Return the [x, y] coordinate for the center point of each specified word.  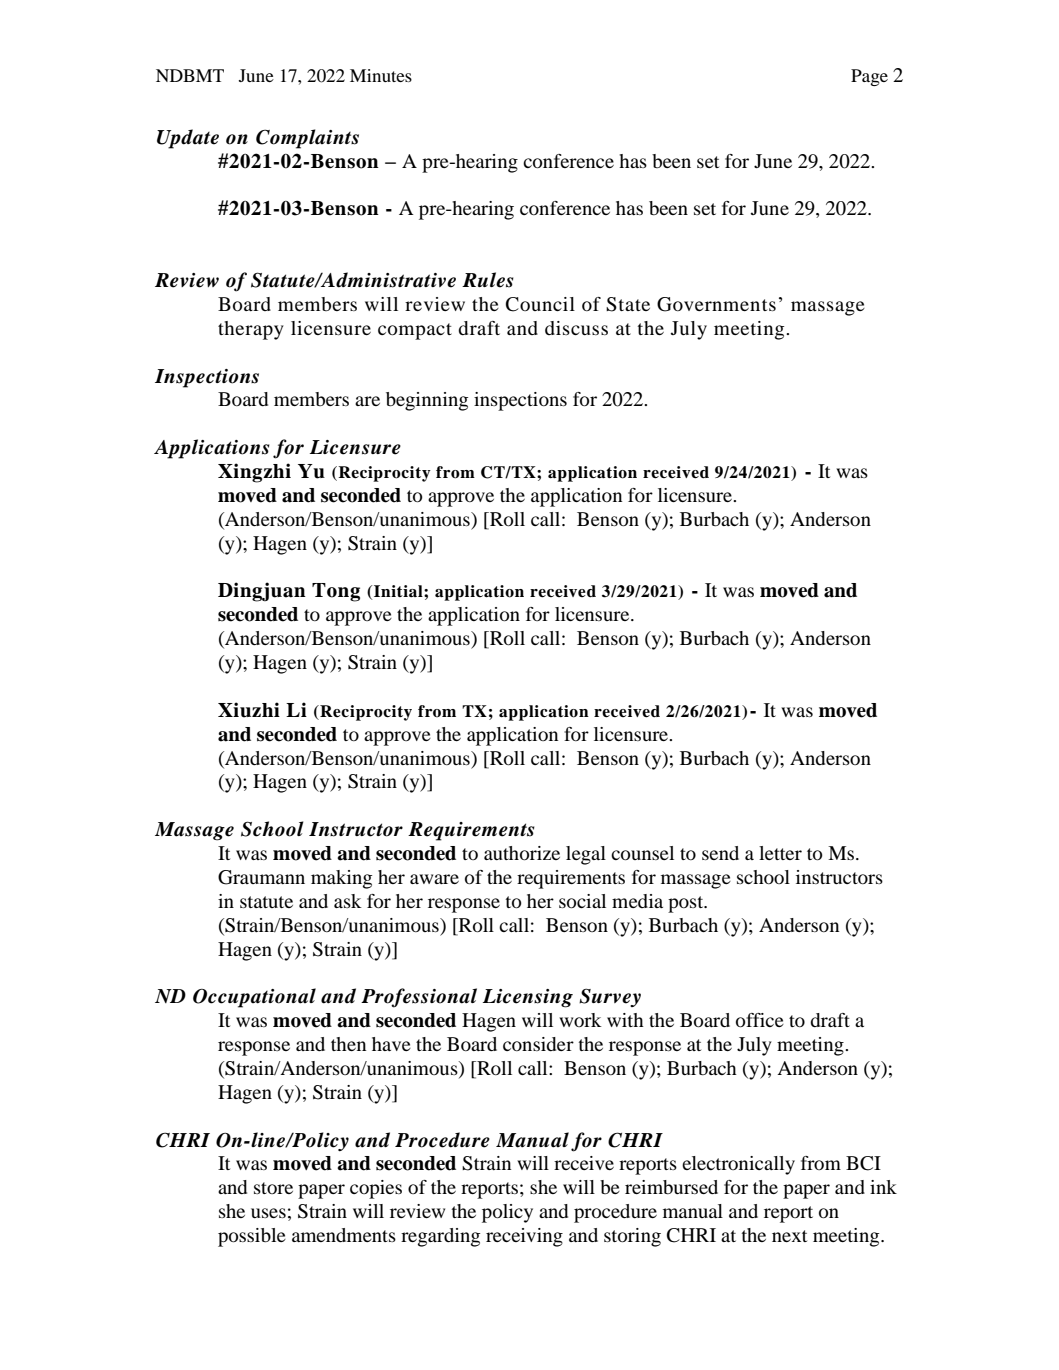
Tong [336, 592]
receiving [524, 1237]
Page [869, 77]
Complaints [307, 139]
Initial [399, 591]
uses [268, 1213]
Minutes [381, 75]
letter [780, 853]
